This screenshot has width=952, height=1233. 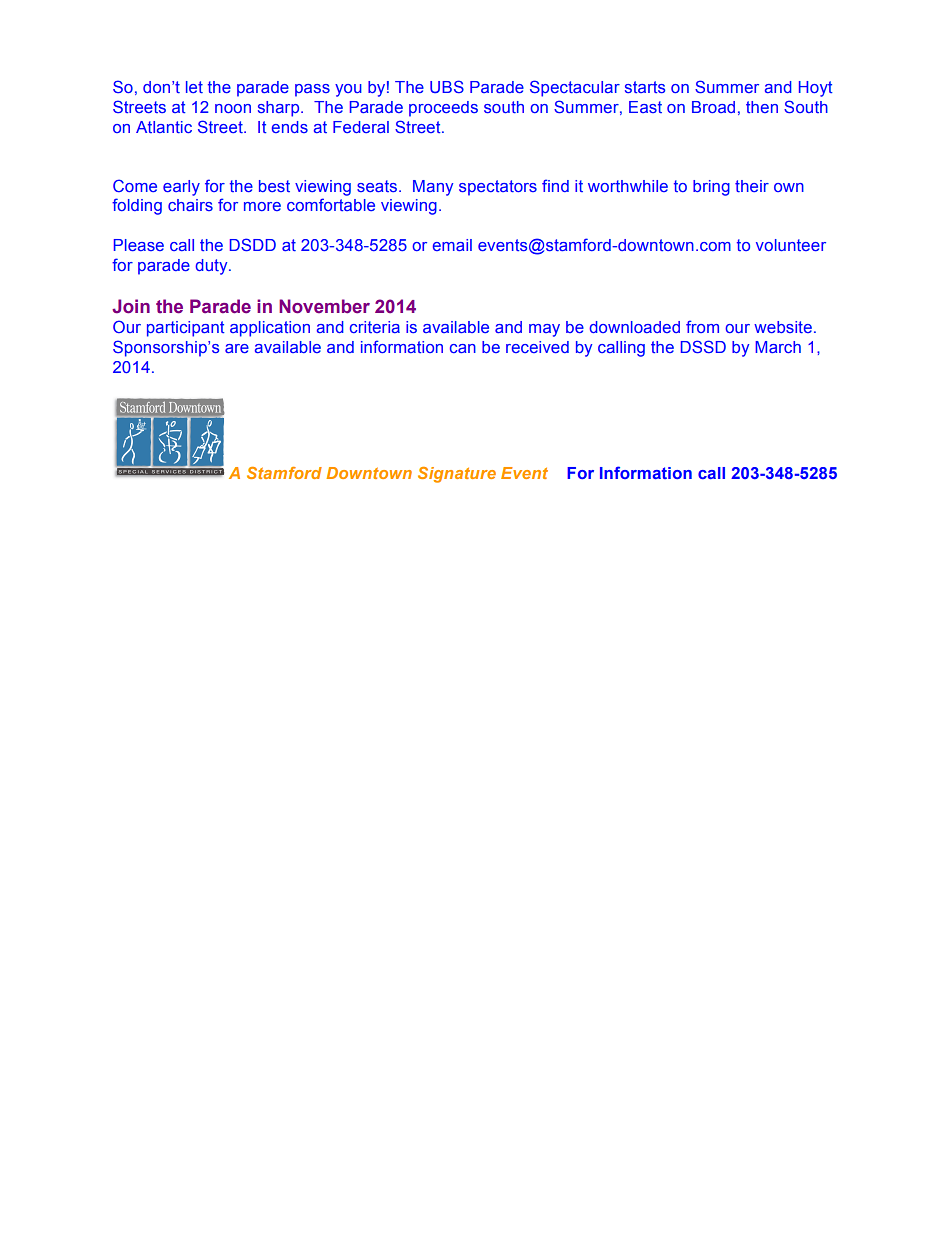 I want to click on email, so click(x=452, y=245).
